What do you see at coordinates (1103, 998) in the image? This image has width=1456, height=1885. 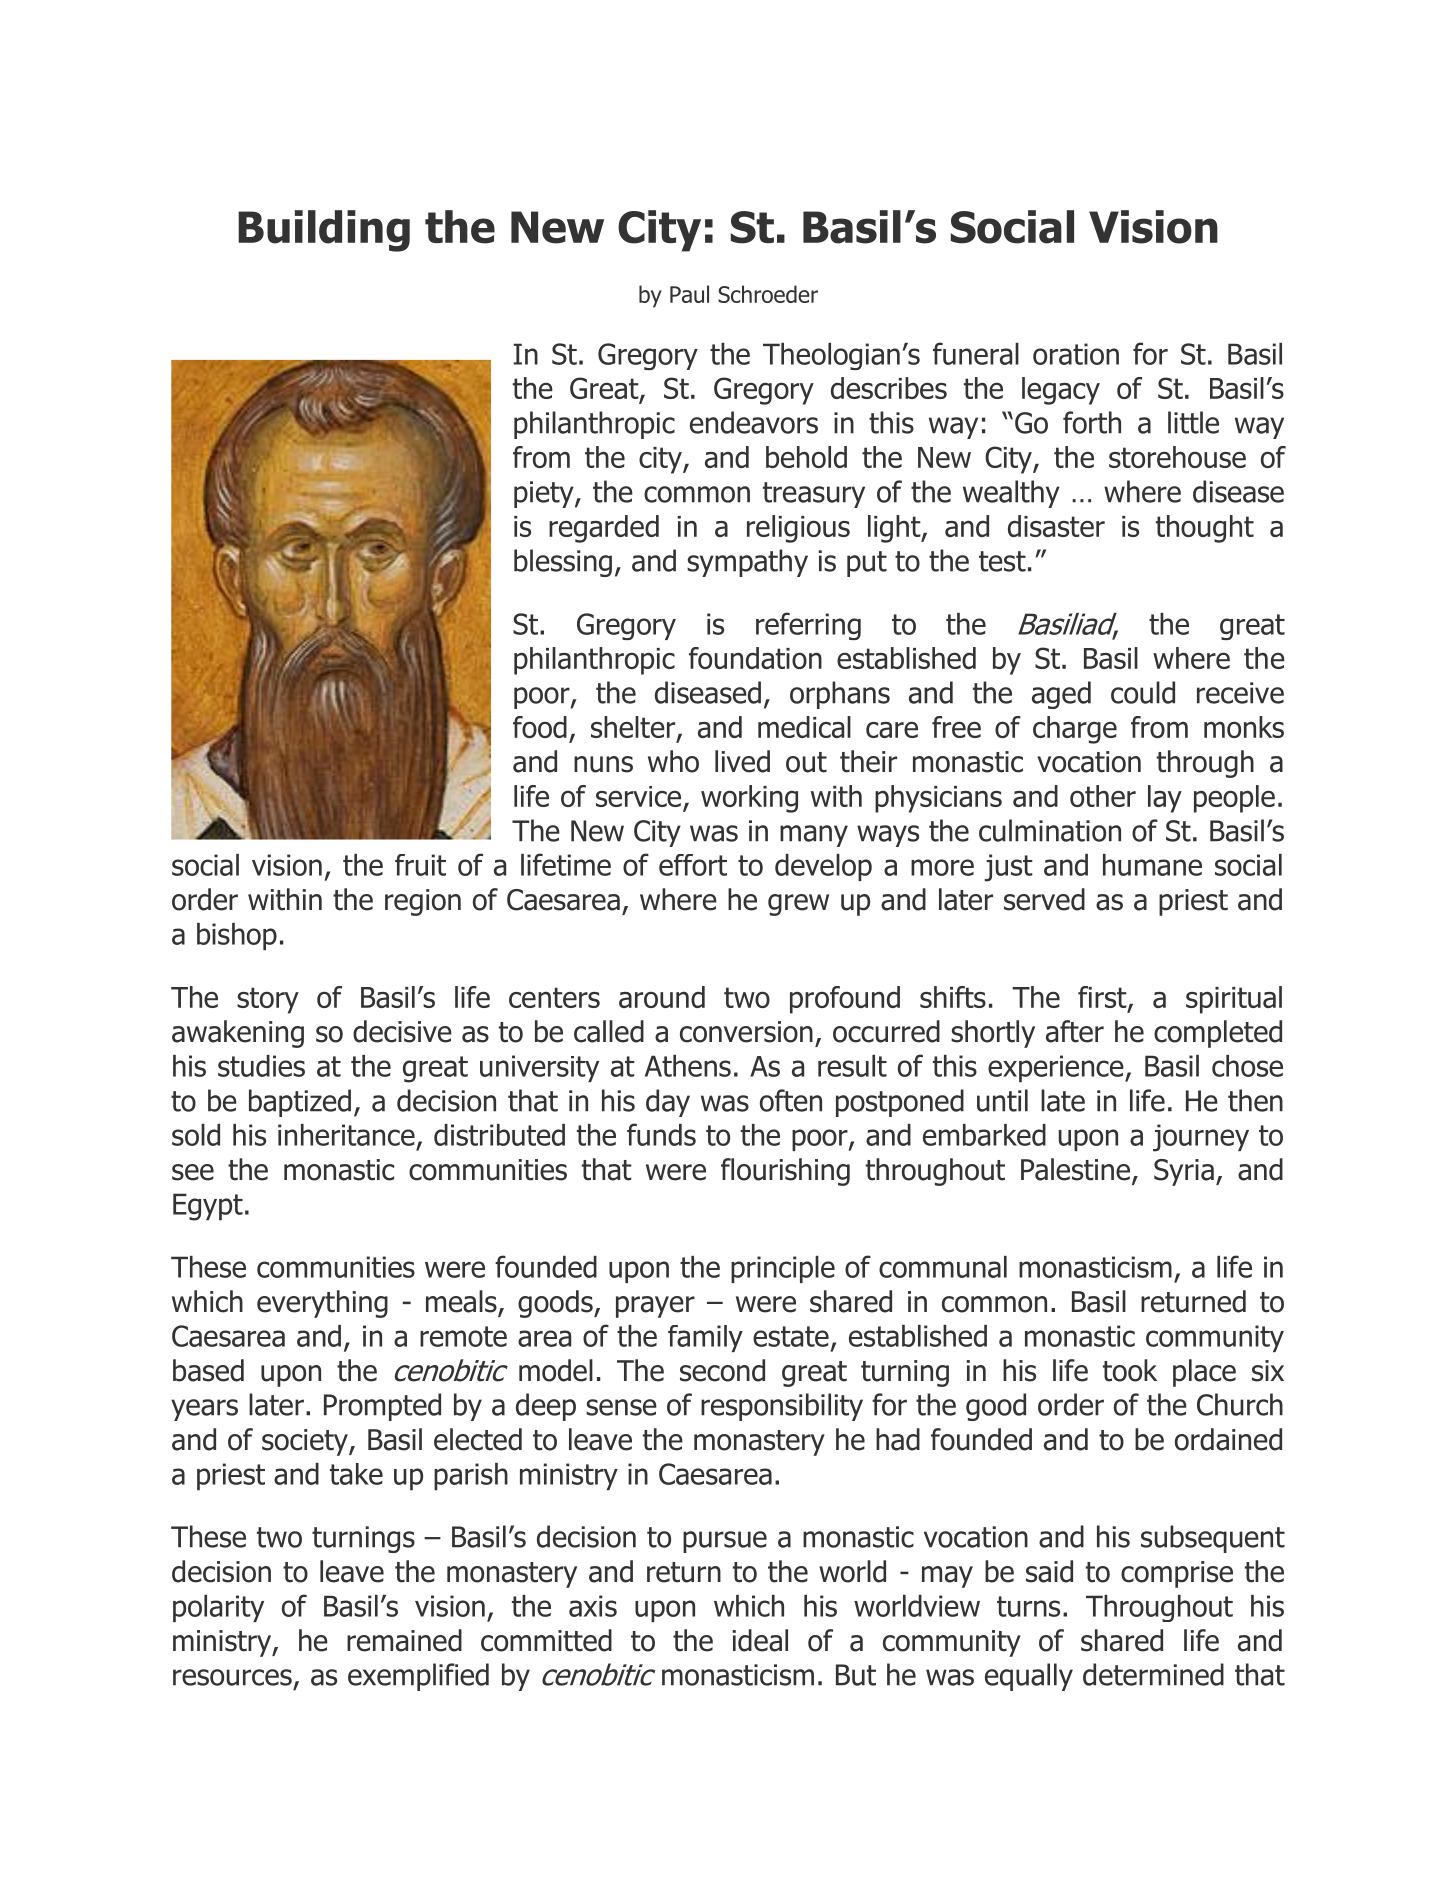 I see `first` at bounding box center [1103, 998].
